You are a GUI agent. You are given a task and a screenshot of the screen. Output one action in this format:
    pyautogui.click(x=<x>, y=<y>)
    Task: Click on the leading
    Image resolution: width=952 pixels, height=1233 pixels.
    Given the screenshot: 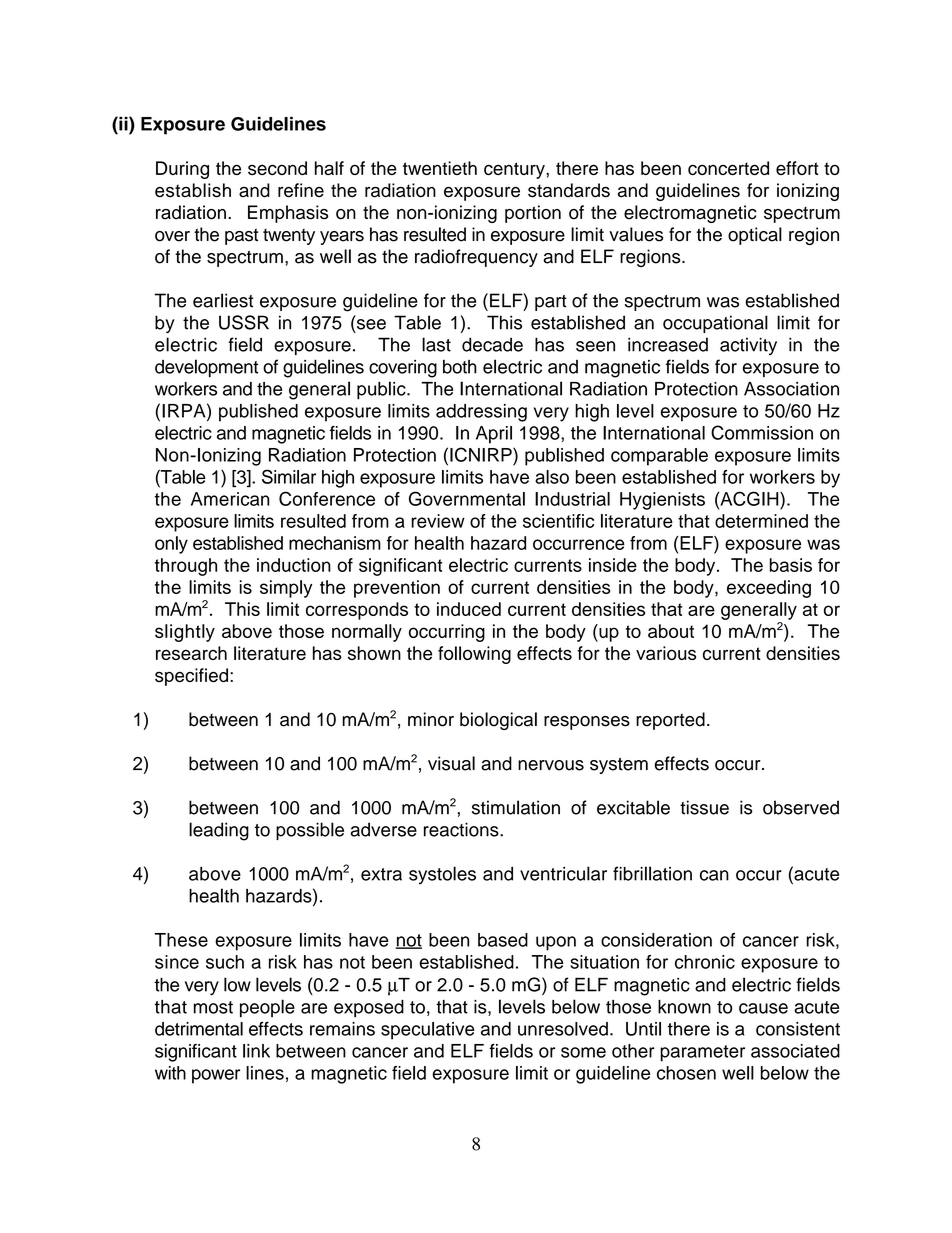 What is the action you would take?
    pyautogui.click(x=219, y=831)
